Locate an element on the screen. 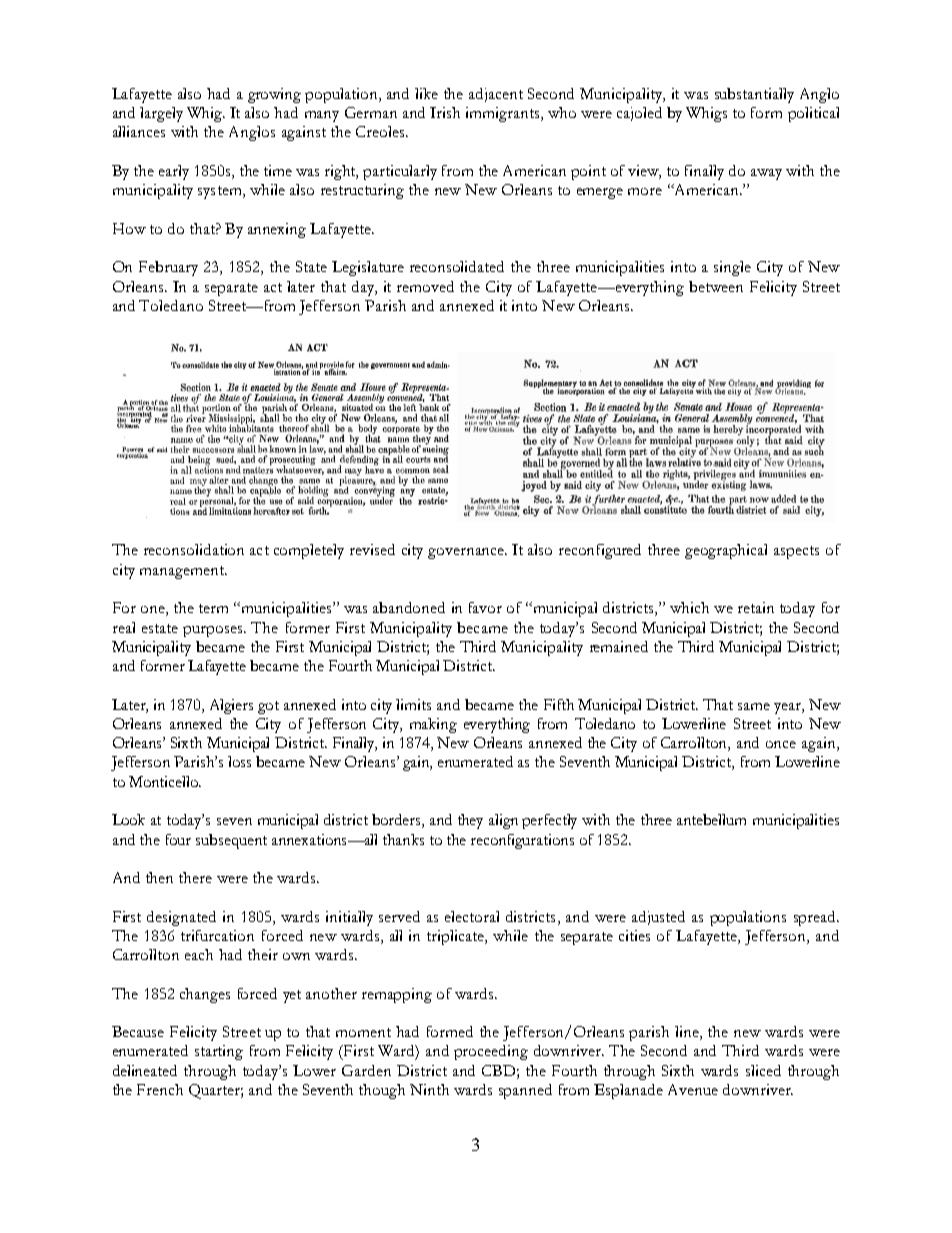 The width and height of the screenshot is (952, 1233). subsequent is located at coordinates (231, 841).
